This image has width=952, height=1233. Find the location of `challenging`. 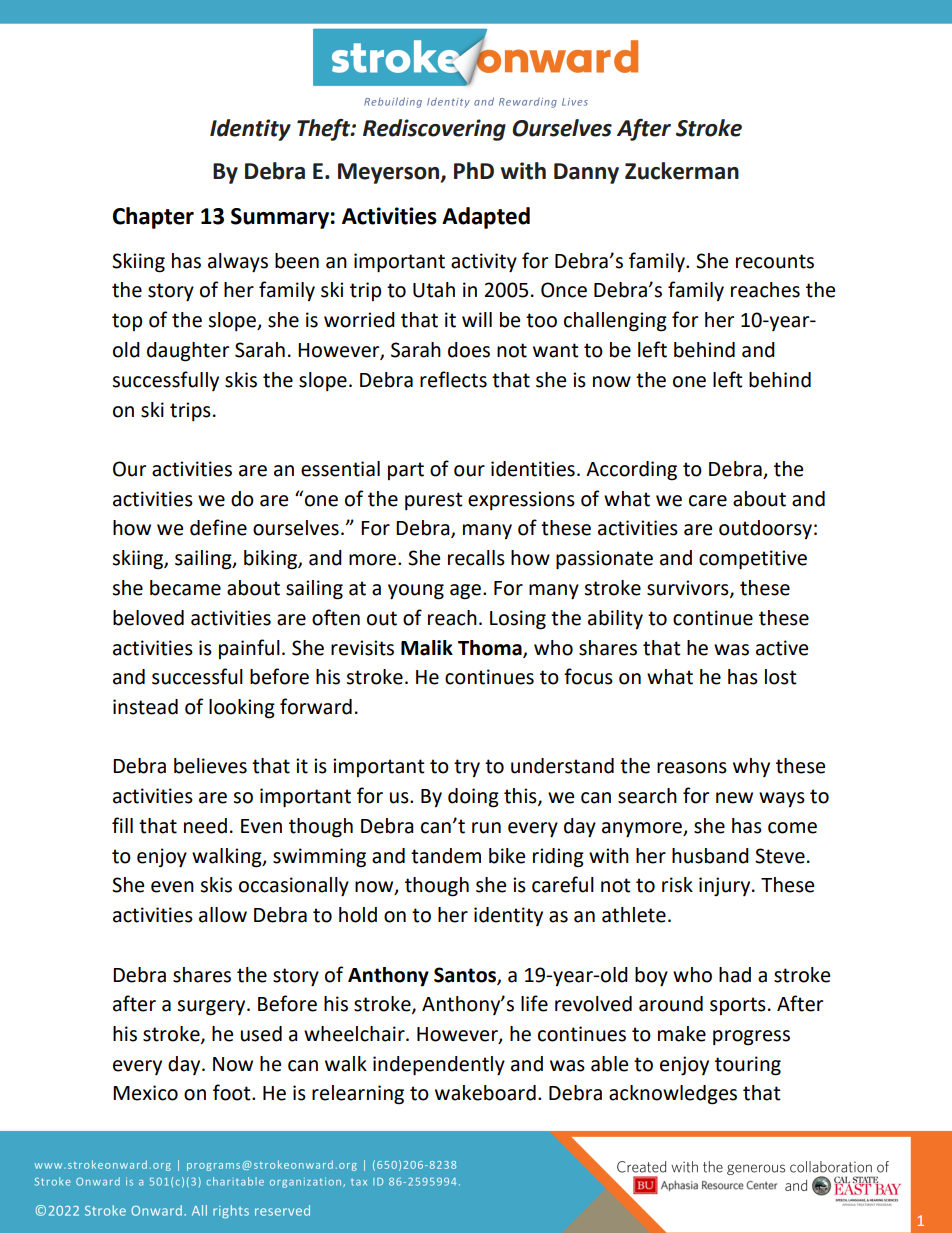

challenging is located at coordinates (615, 322).
